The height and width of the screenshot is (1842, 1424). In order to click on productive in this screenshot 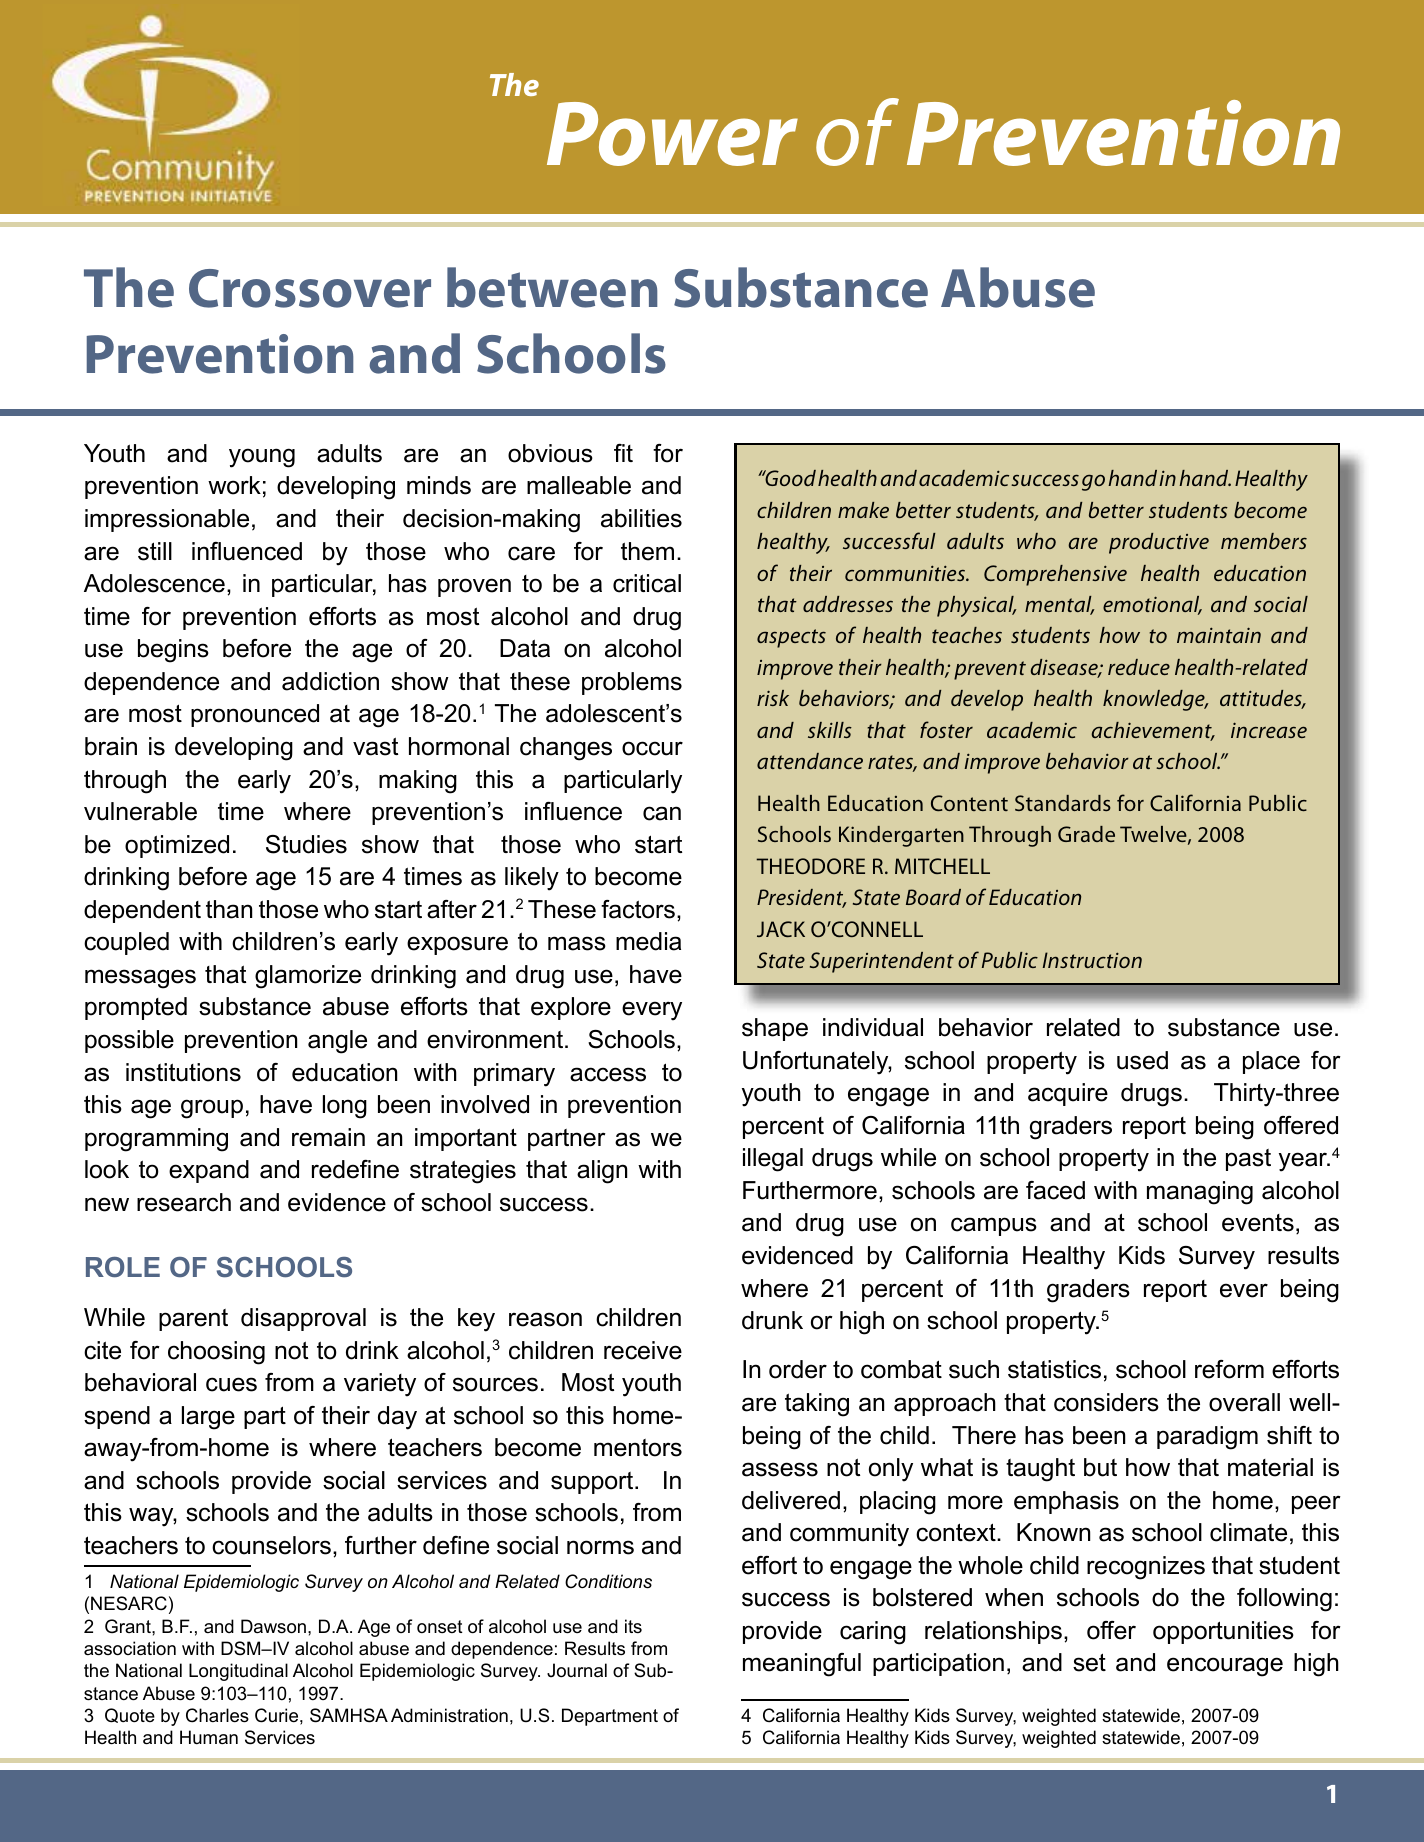, I will do `click(1159, 543)`.
